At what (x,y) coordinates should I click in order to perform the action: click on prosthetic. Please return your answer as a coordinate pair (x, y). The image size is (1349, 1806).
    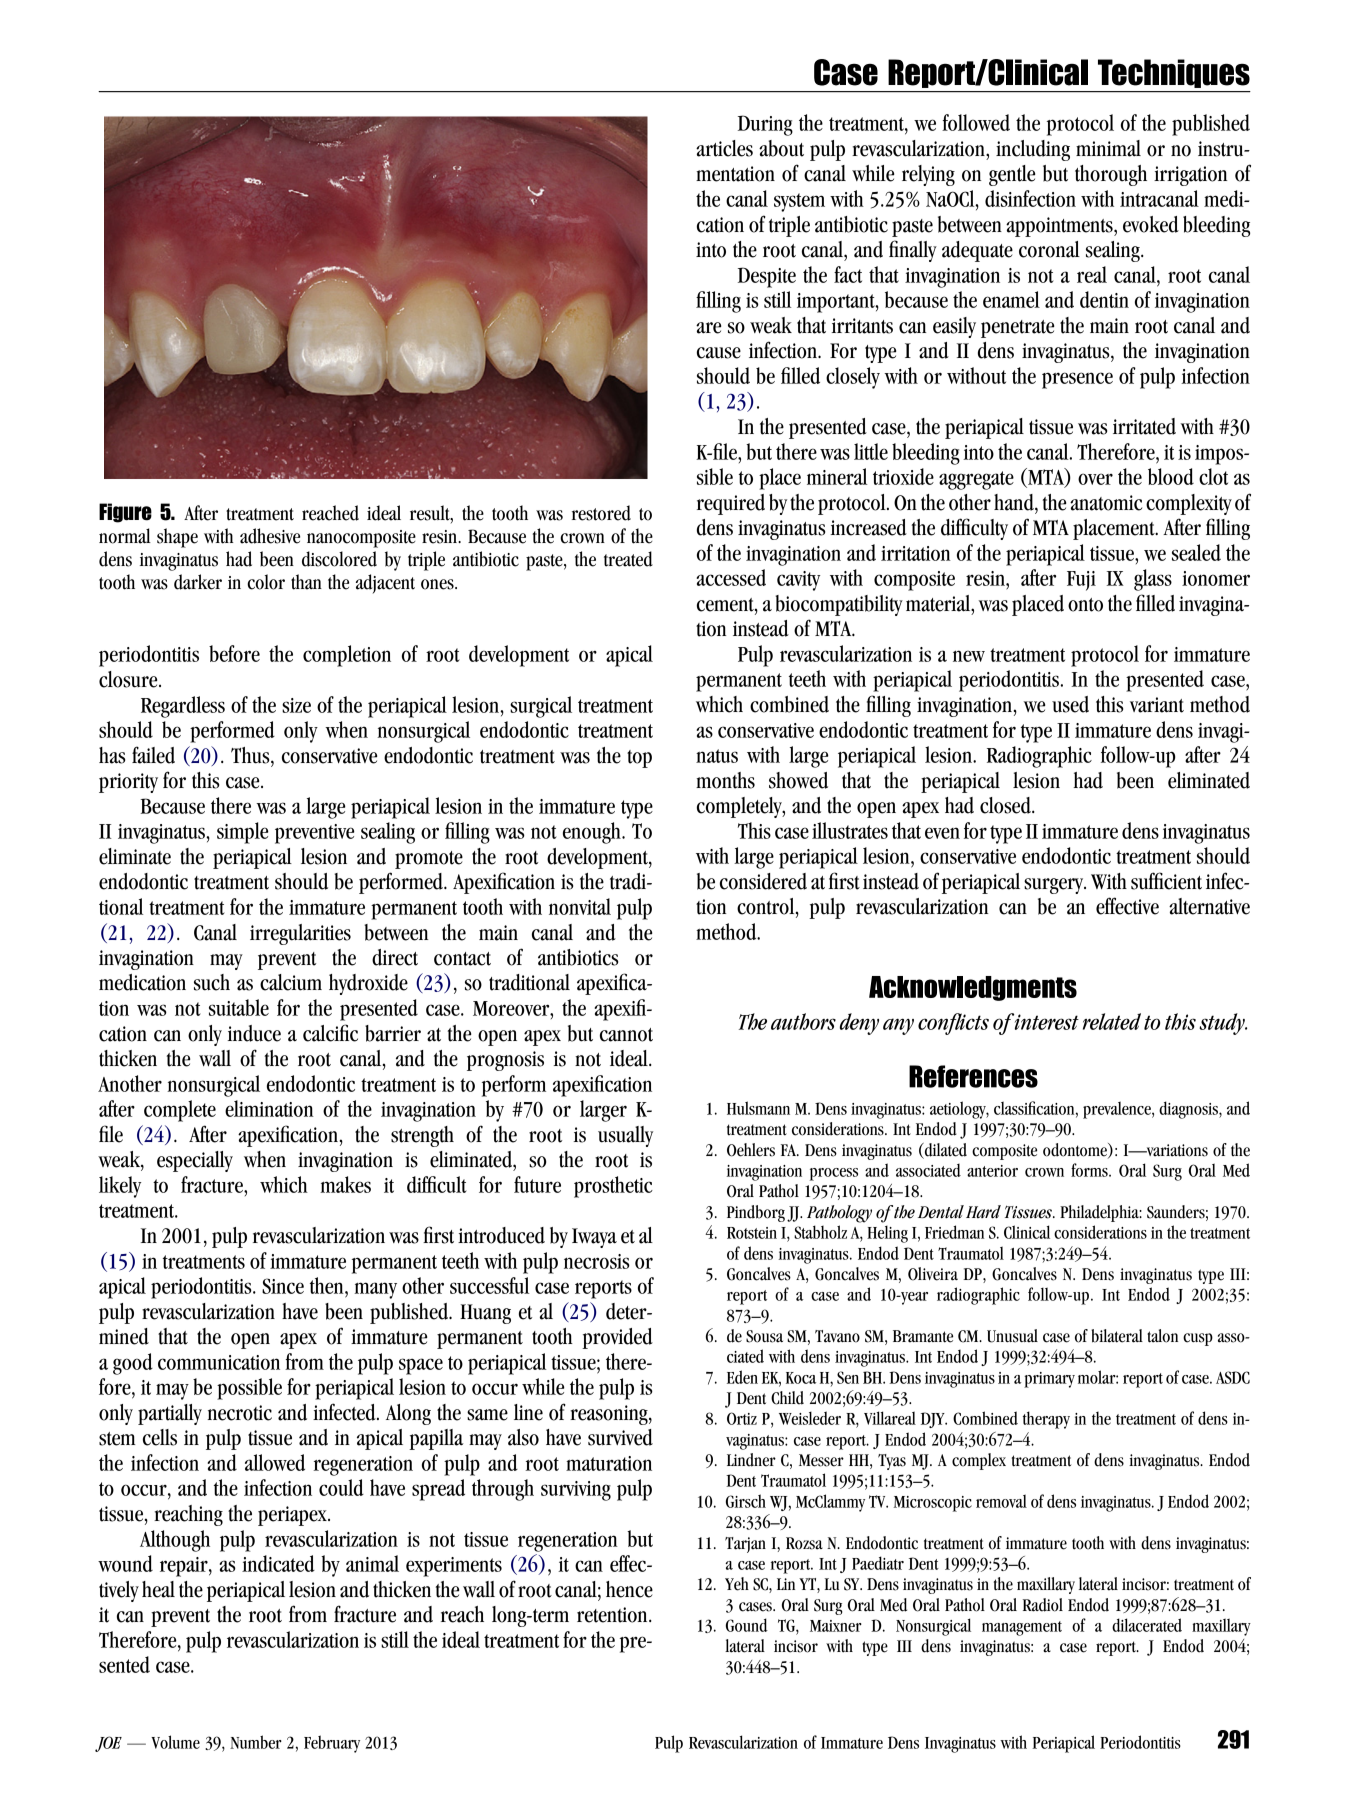
    Looking at the image, I should click on (613, 1187).
